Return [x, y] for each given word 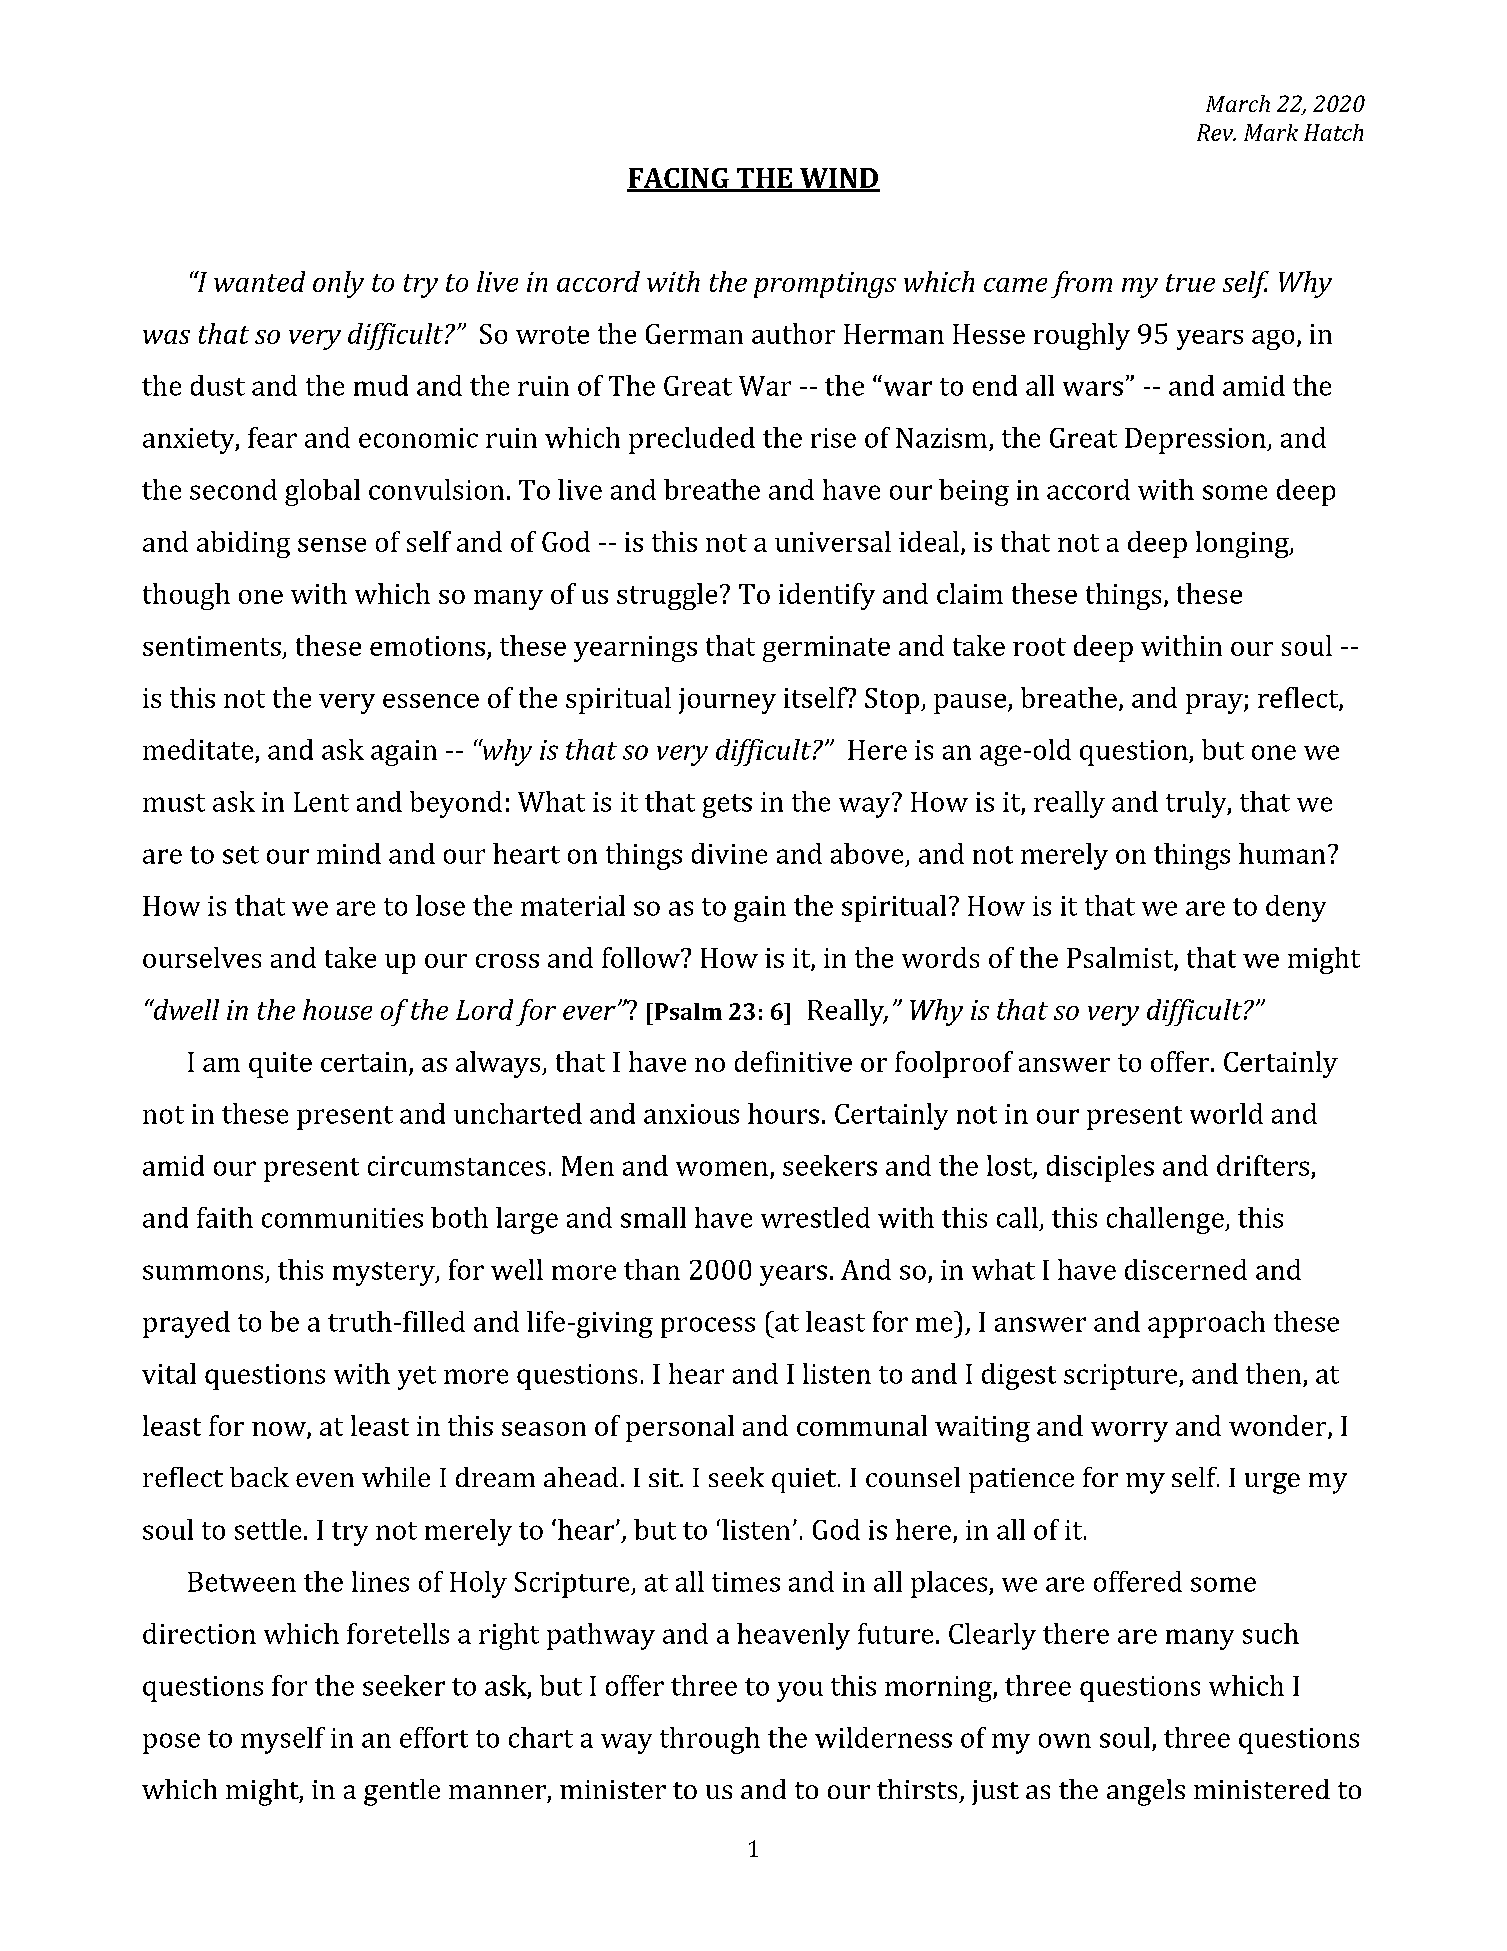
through [710, 1740]
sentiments [212, 646]
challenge [1166, 1220]
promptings [825, 285]
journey [727, 701]
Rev [1216, 132]
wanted [259, 281]
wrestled [815, 1217]
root [1039, 647]
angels [1146, 1792]
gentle [402, 1792]
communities [342, 1218]
